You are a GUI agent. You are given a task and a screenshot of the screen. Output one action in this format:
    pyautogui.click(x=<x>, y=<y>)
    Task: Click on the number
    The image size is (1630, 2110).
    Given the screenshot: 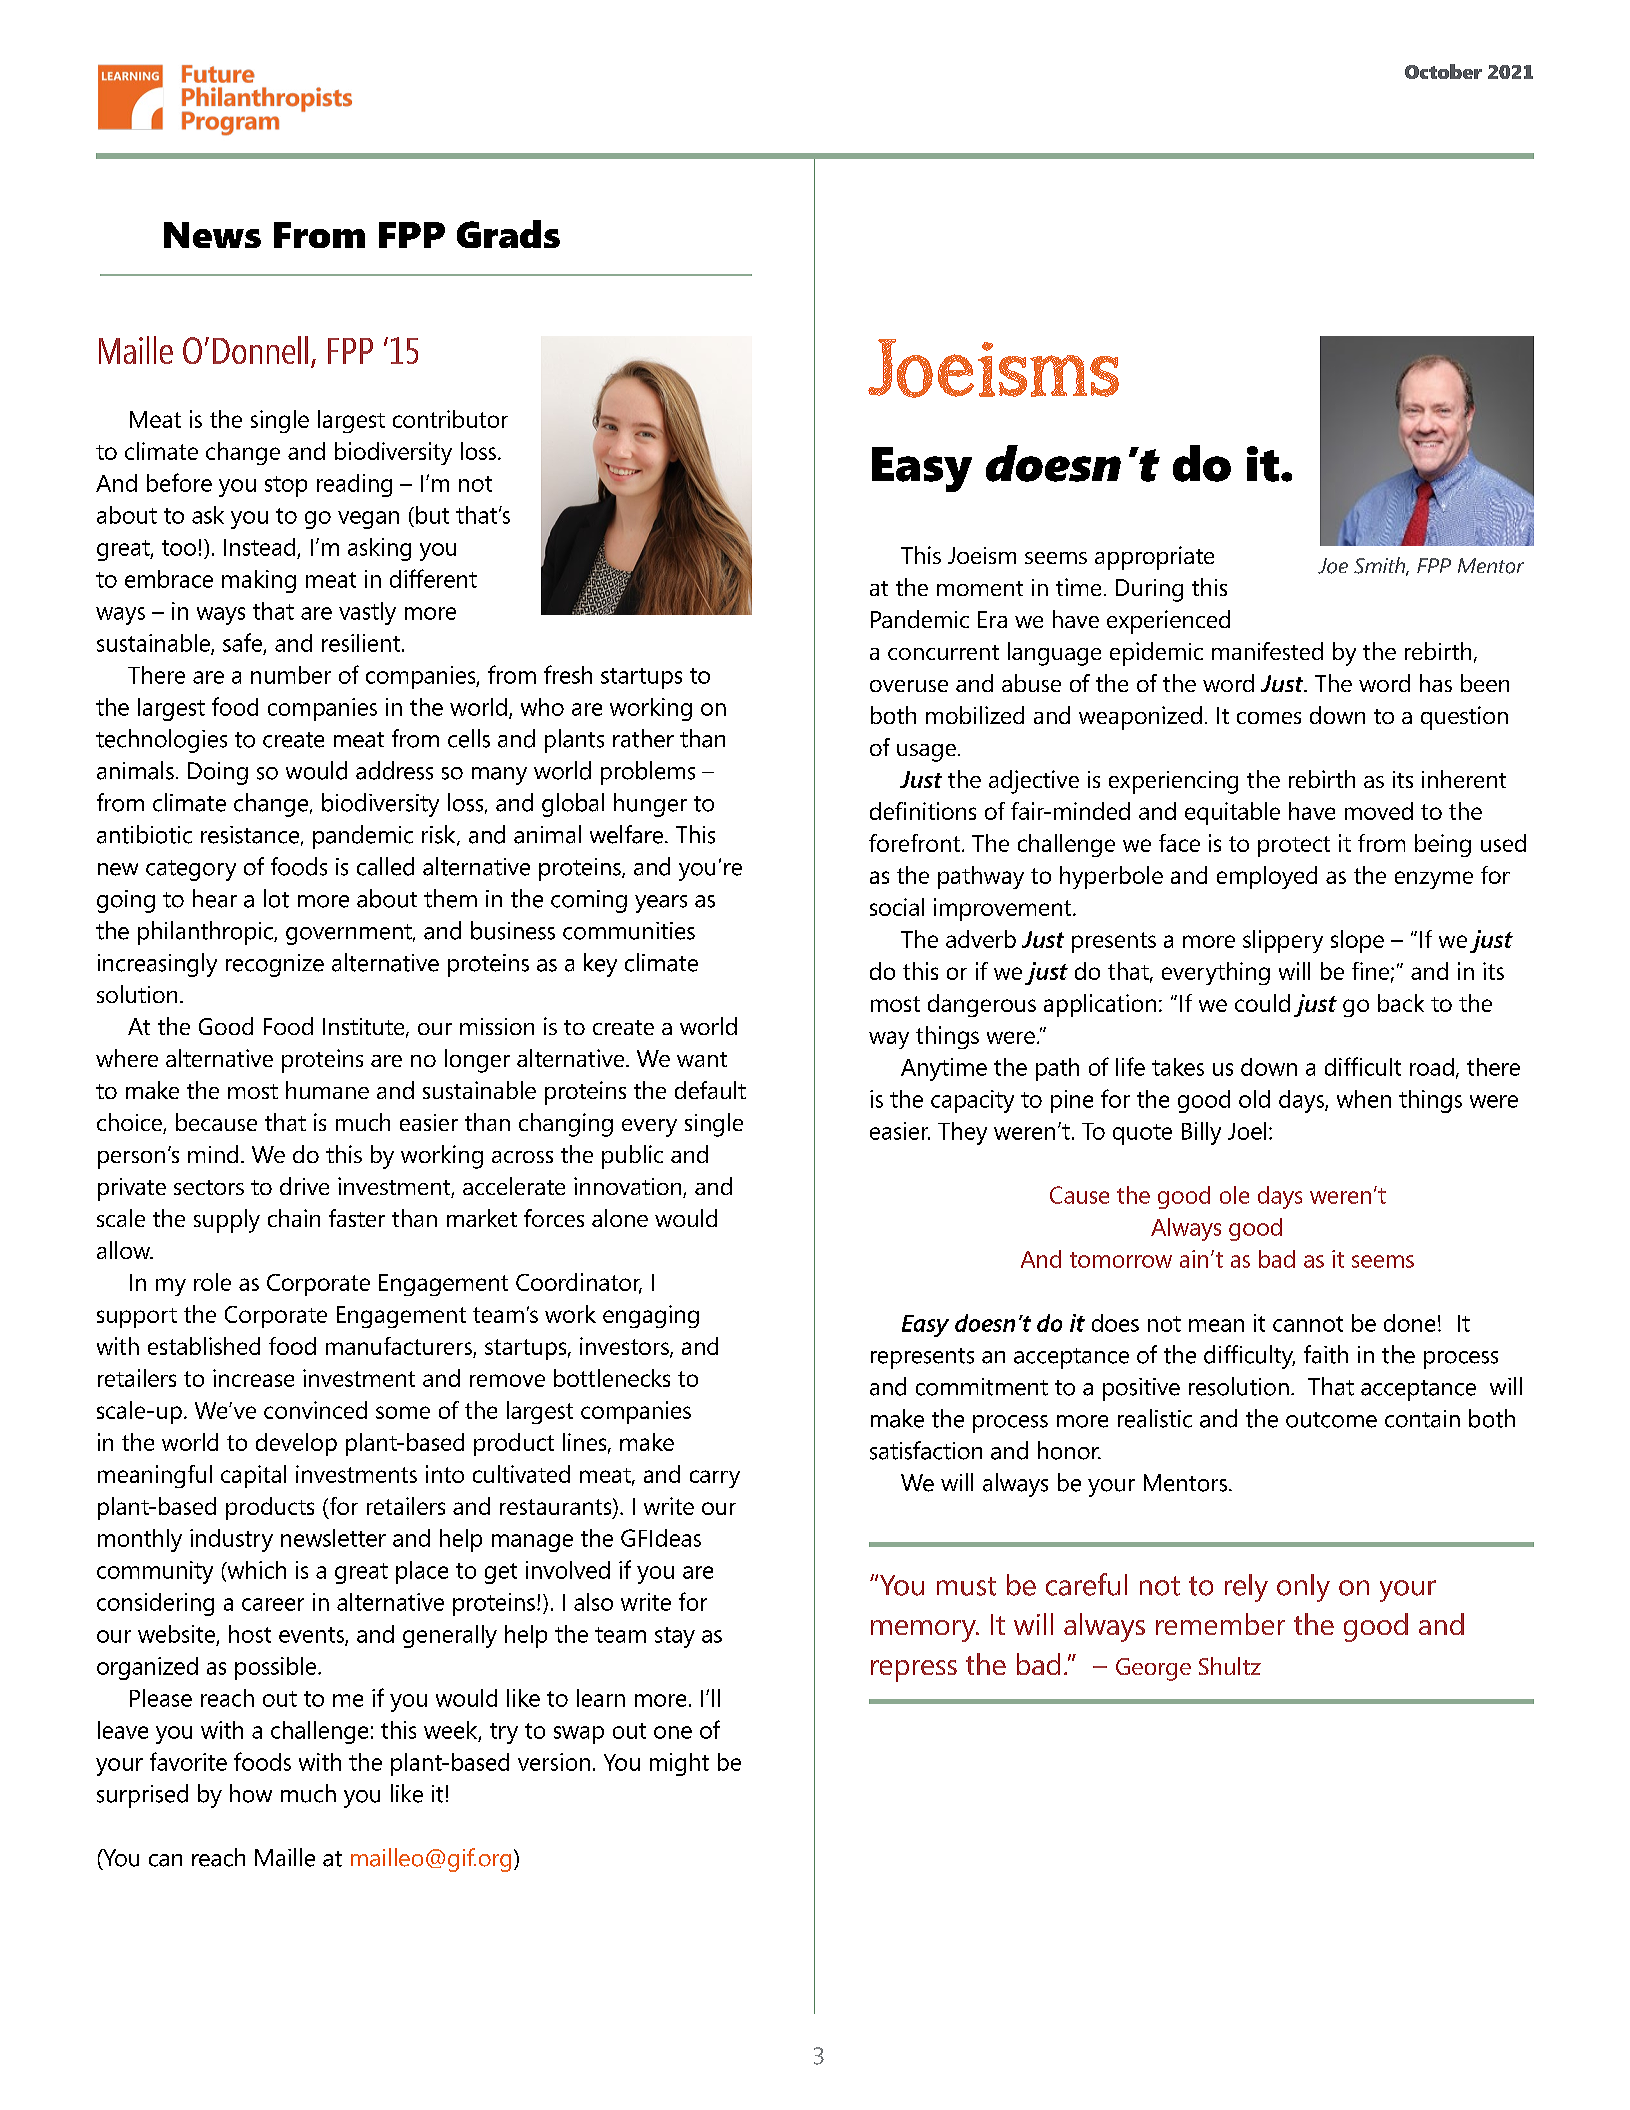 What is the action you would take?
    pyautogui.click(x=291, y=675)
